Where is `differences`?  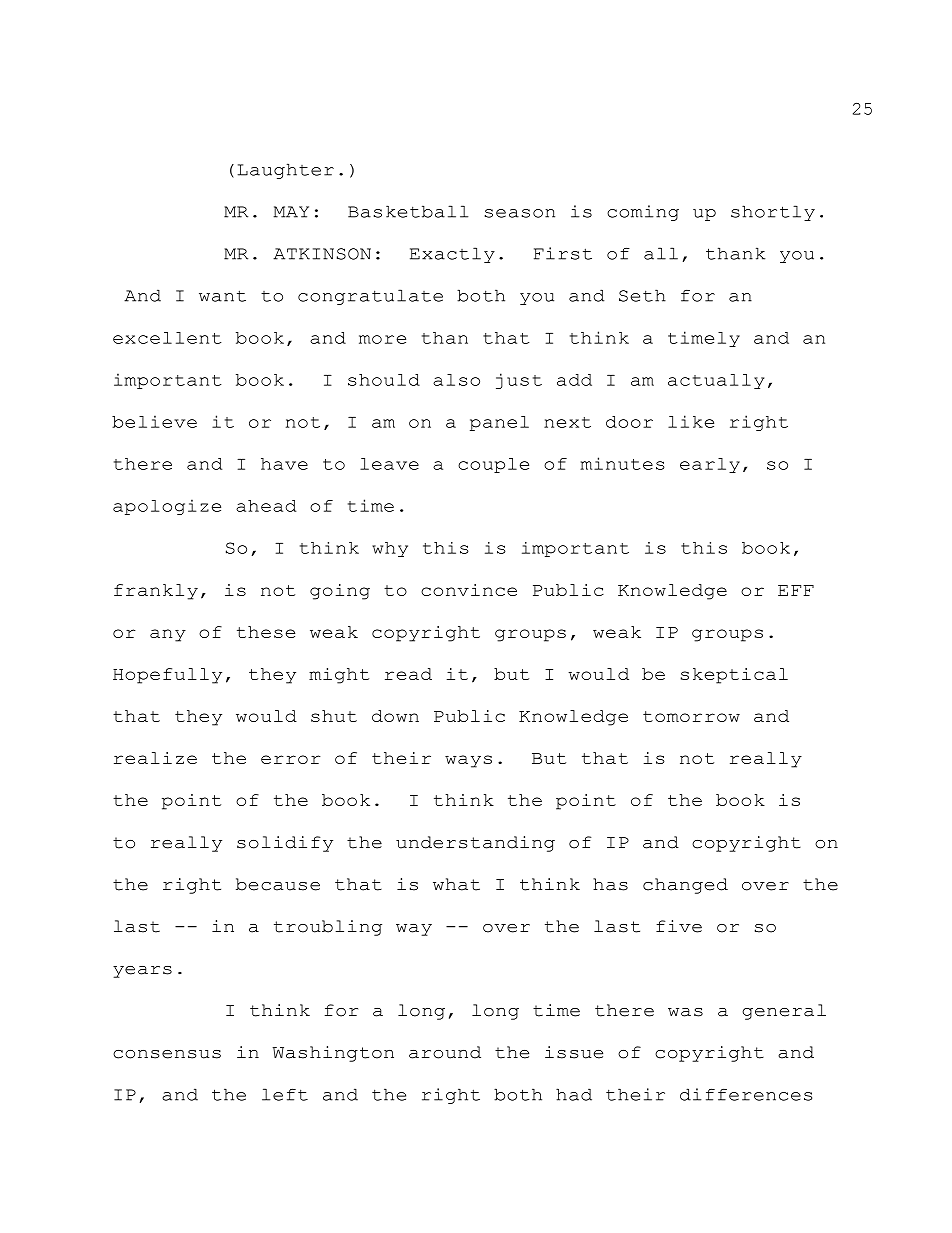 differences is located at coordinates (746, 1094).
